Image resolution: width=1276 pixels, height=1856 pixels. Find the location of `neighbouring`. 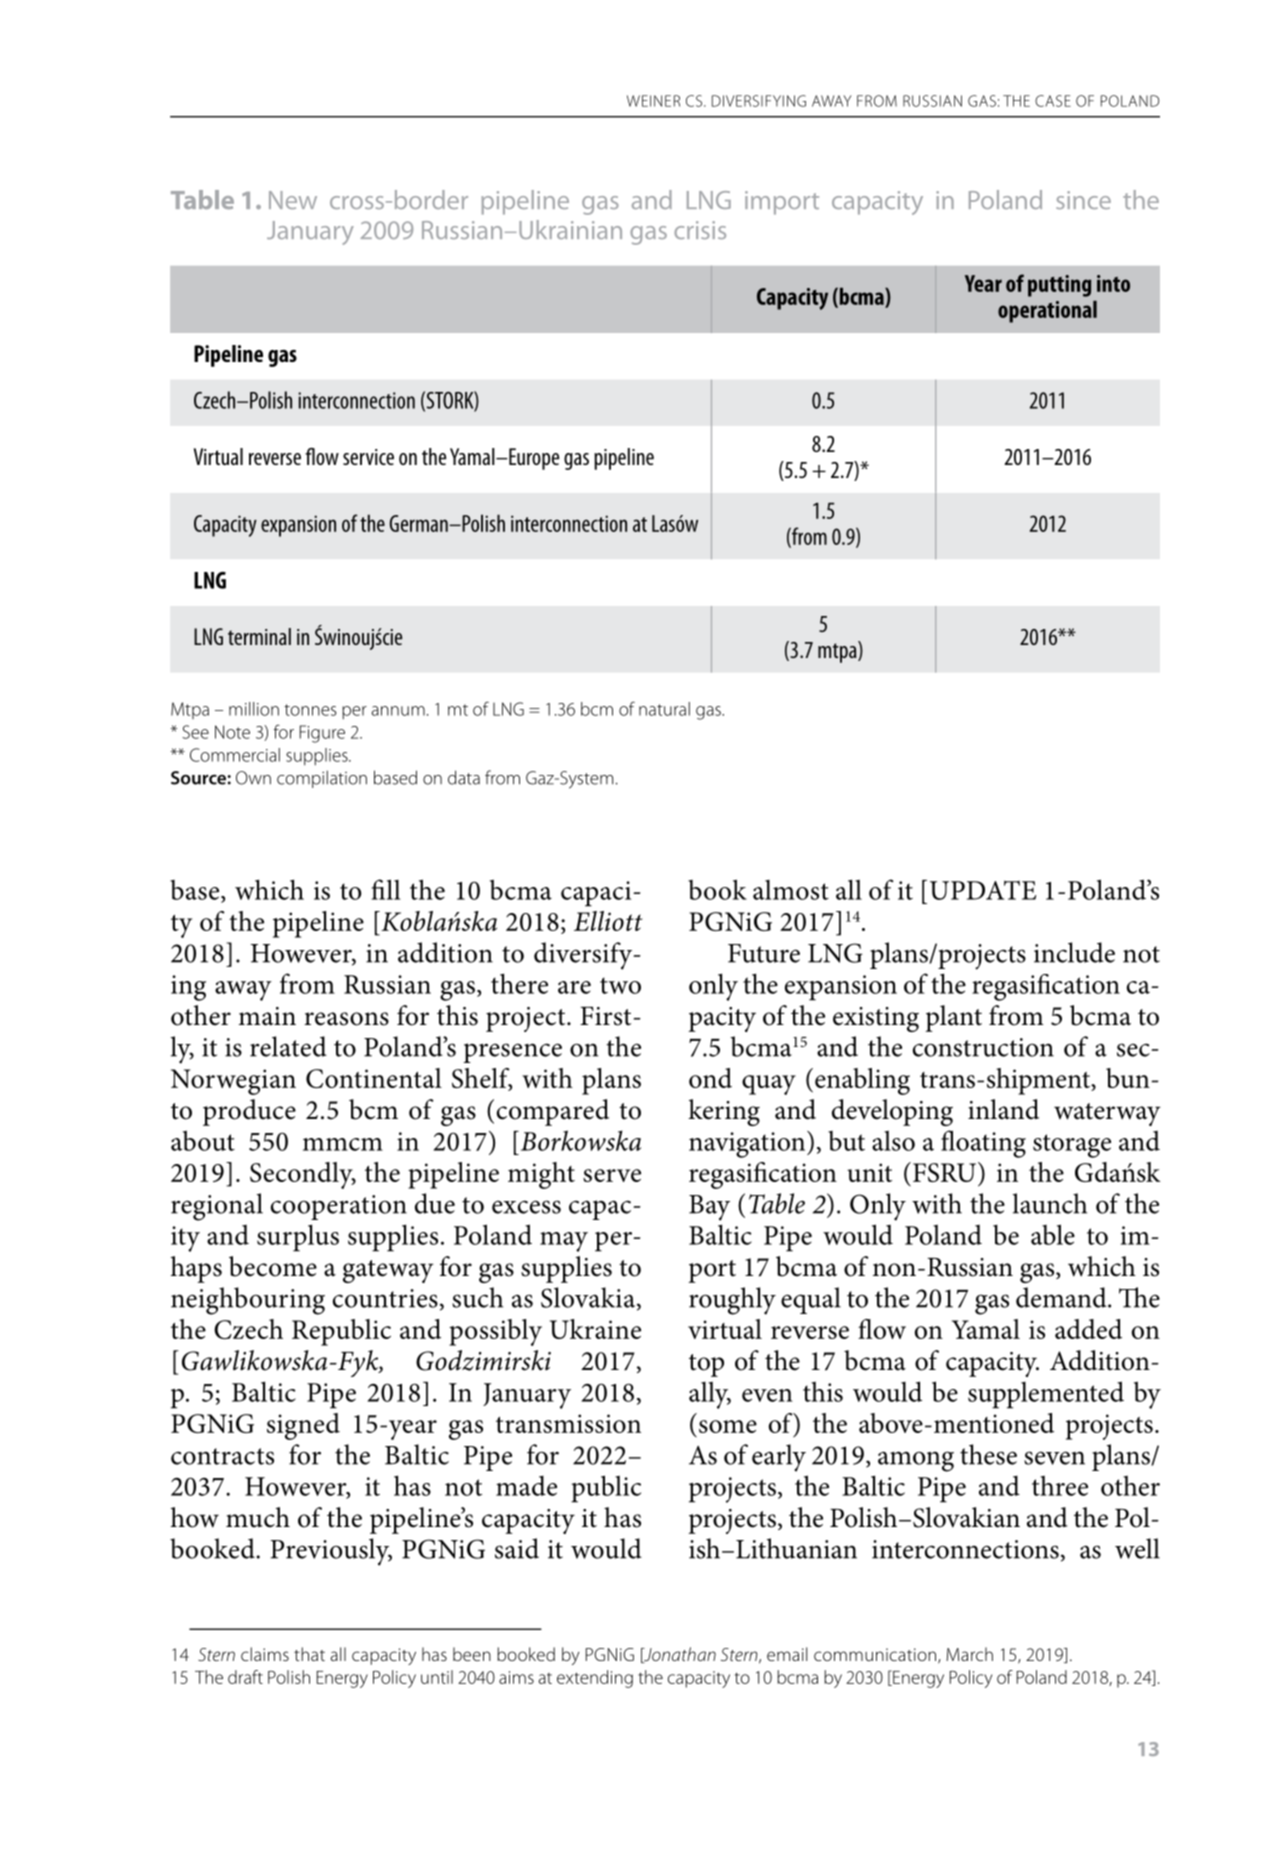

neighbouring is located at coordinates (248, 1301).
